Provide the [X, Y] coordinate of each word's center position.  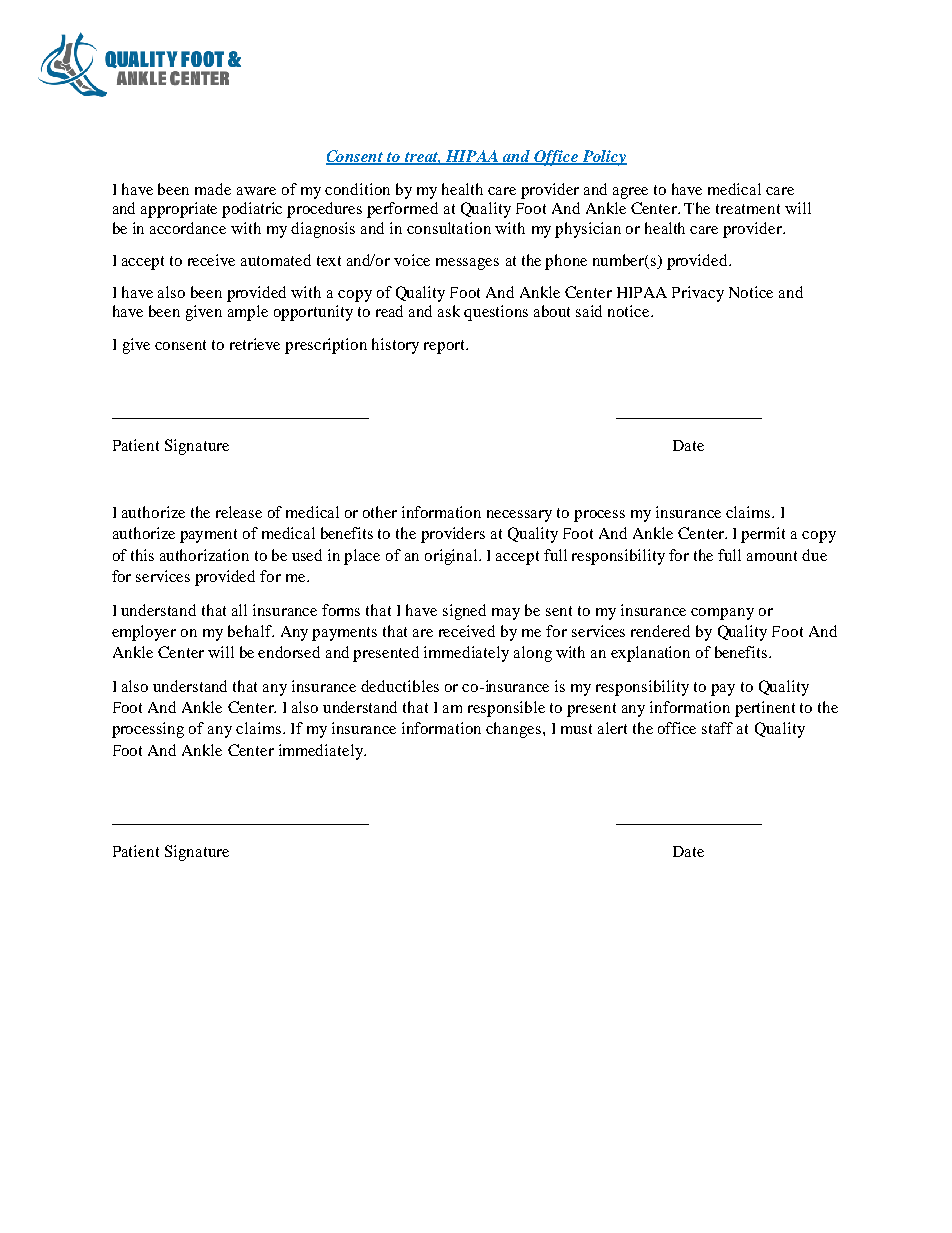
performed [402, 210]
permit [763, 535]
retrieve [255, 344]
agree [630, 193]
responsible [506, 709]
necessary [519, 516]
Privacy [698, 294]
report [446, 347]
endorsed [289, 652]
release [239, 512]
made [213, 189]
